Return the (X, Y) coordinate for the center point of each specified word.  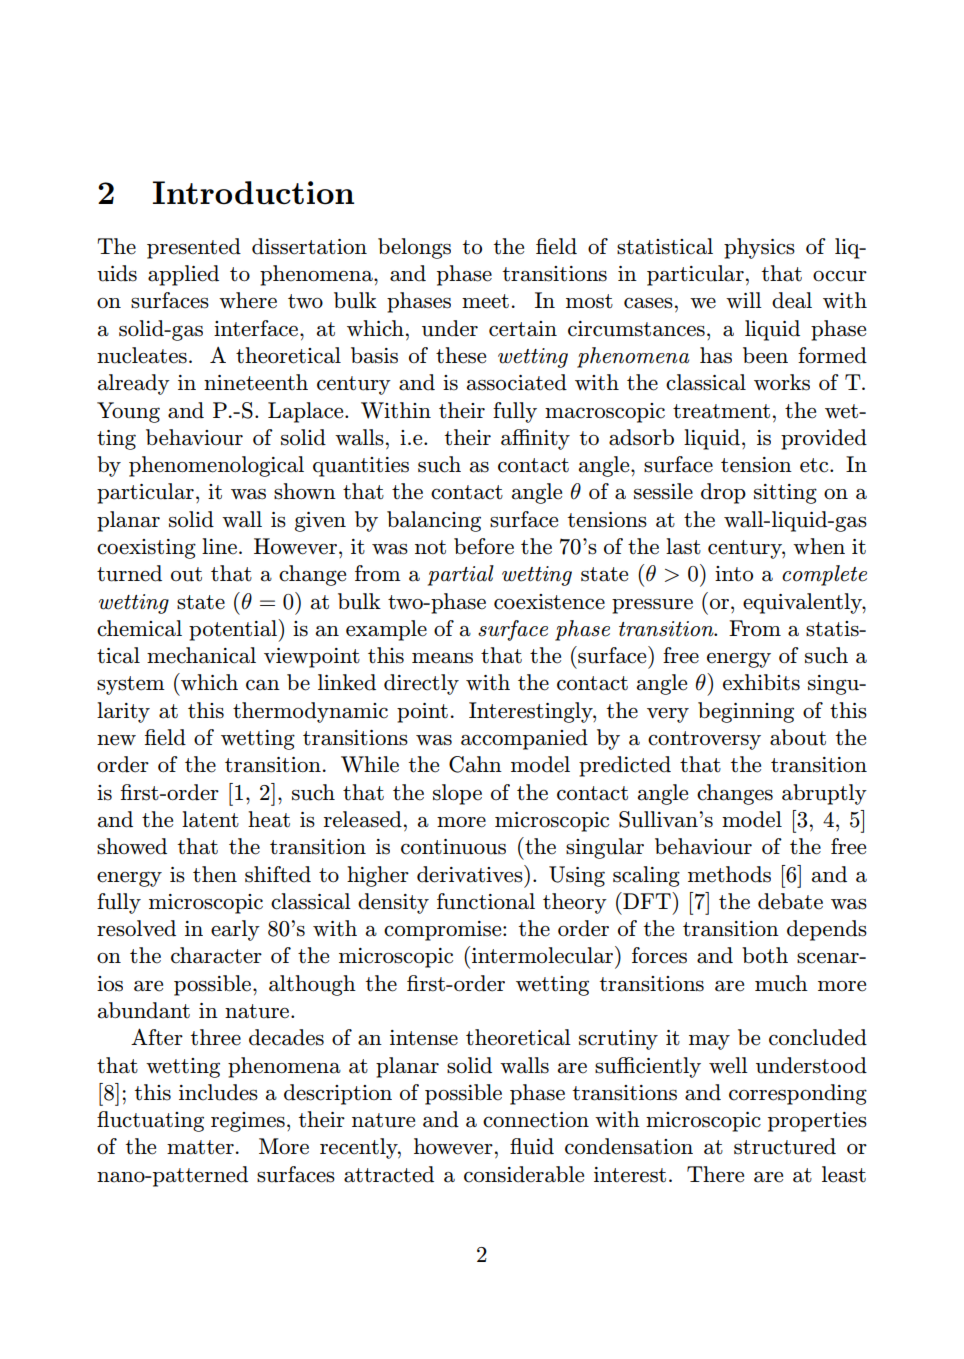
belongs (414, 248)
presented (194, 248)
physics (759, 248)
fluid (532, 1146)
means (442, 658)
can (263, 685)
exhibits (761, 682)
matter (200, 1147)
